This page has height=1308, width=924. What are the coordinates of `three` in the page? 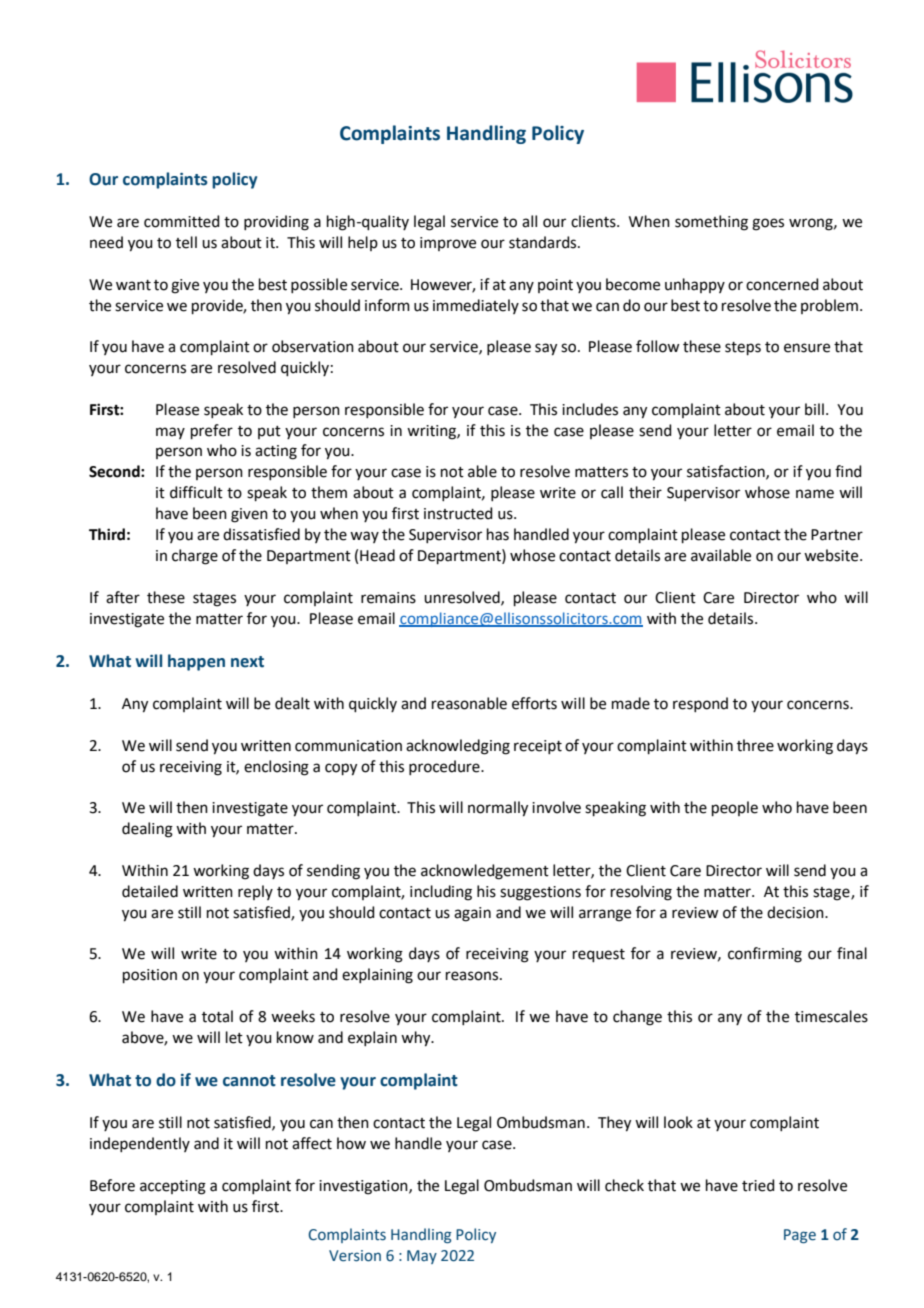 It's located at (755, 745).
